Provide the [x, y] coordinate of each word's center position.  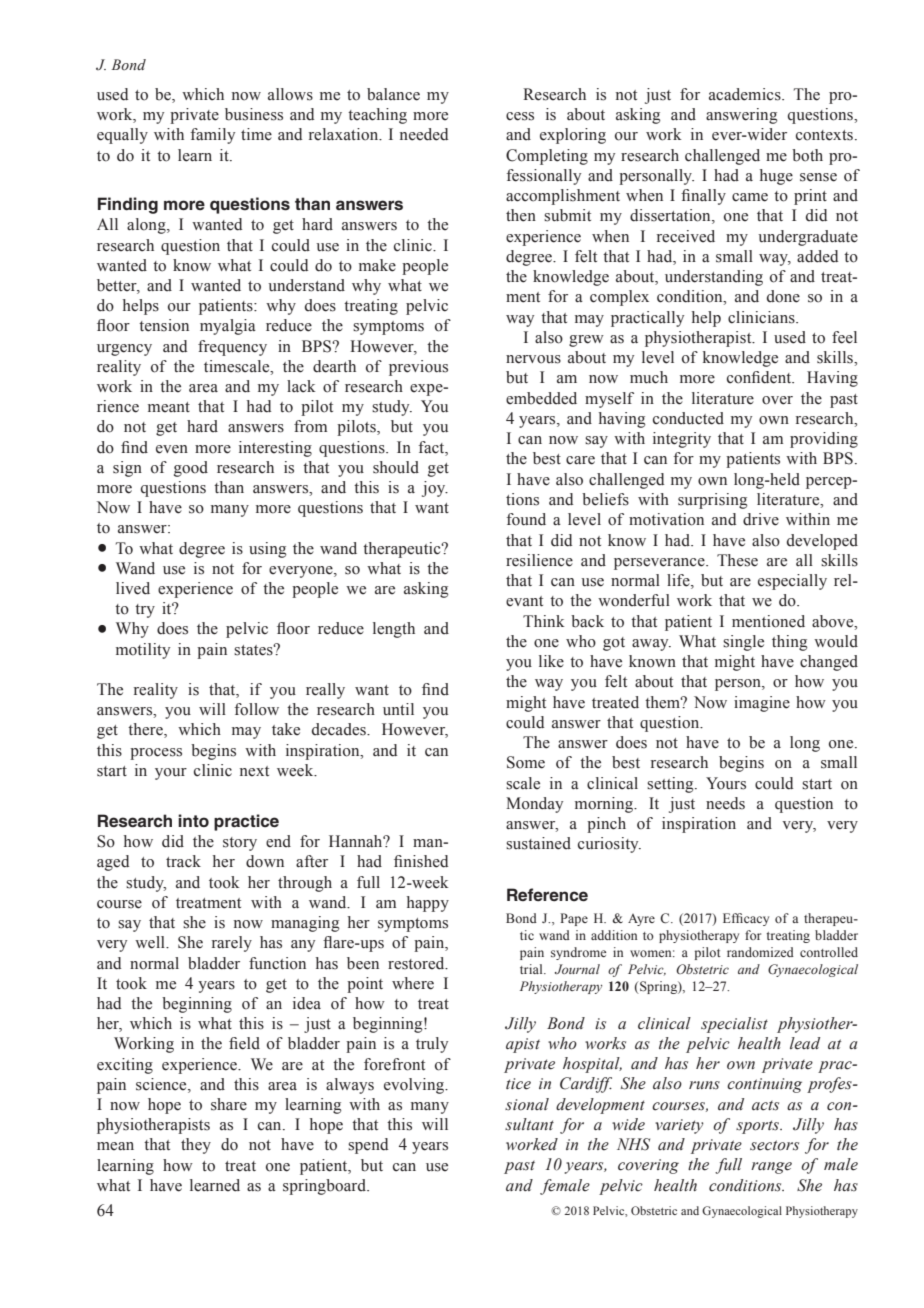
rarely [232, 944]
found [526, 519]
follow [256, 709]
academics [746, 94]
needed [424, 134]
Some [526, 762]
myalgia [228, 327]
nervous [533, 359]
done [783, 296]
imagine [762, 704]
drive [761, 519]
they [196, 1146]
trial [532, 969]
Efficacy [746, 919]
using [267, 550]
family [212, 136]
